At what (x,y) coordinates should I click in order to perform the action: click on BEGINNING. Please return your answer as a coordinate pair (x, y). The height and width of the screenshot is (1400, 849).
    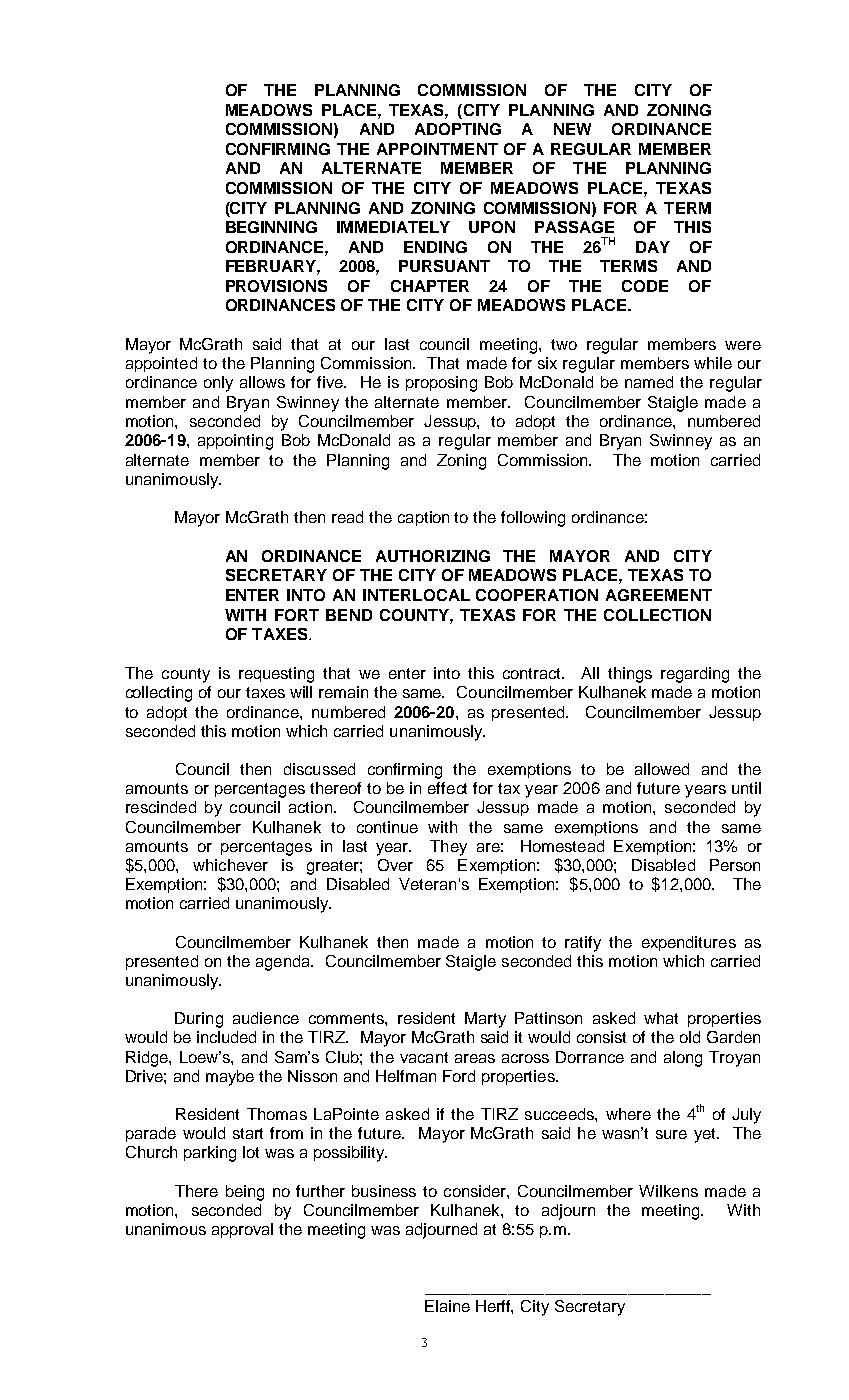
    Looking at the image, I should click on (271, 227).
